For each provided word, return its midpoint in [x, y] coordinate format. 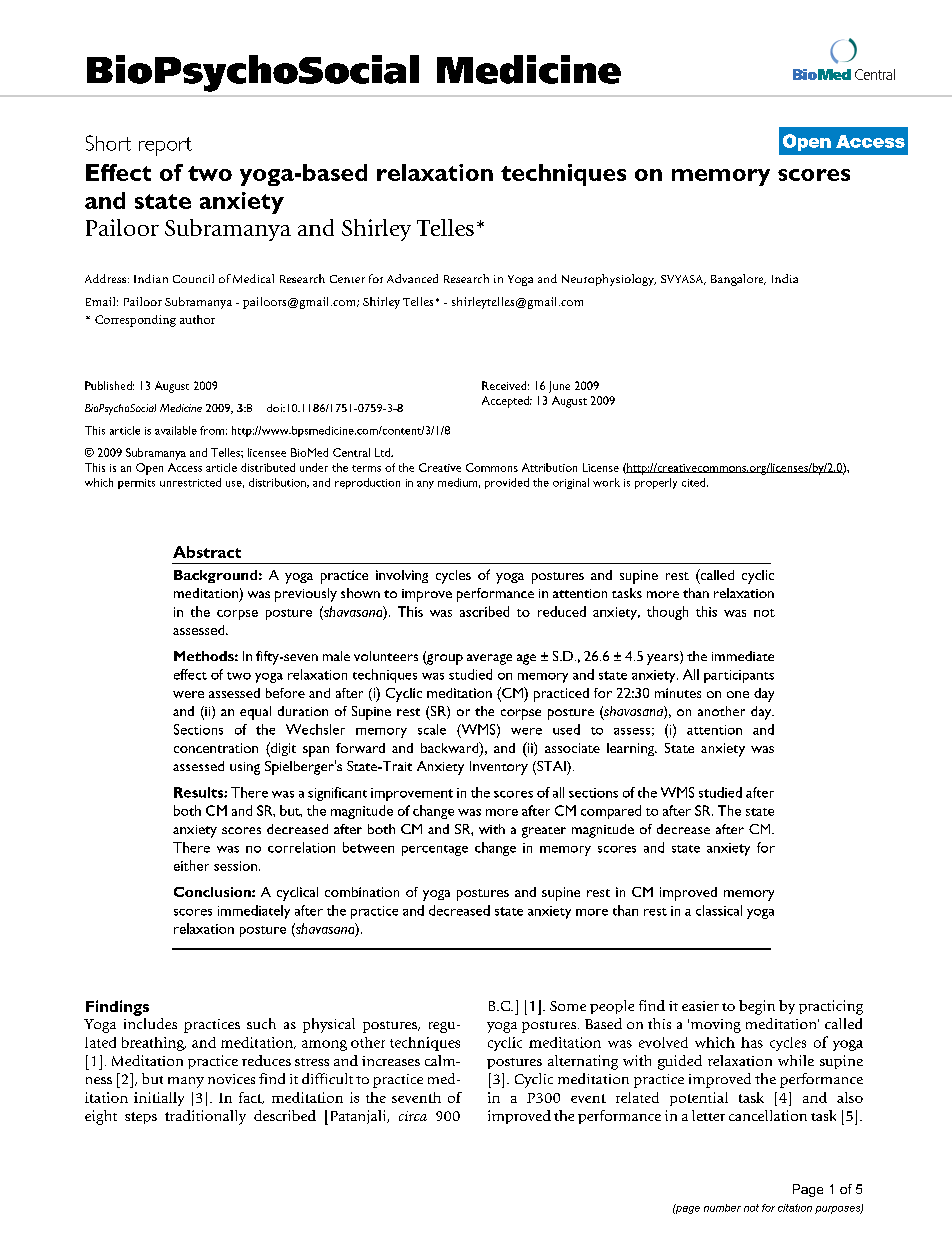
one [738, 694]
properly [656, 483]
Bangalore [738, 280]
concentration [216, 748]
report [165, 146]
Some [568, 1006]
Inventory [499, 768]
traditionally [205, 1117]
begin [757, 1007]
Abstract [207, 552]
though [667, 613]
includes [150, 1023]
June [559, 387]
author [197, 319]
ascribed [484, 611]
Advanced [412, 278]
